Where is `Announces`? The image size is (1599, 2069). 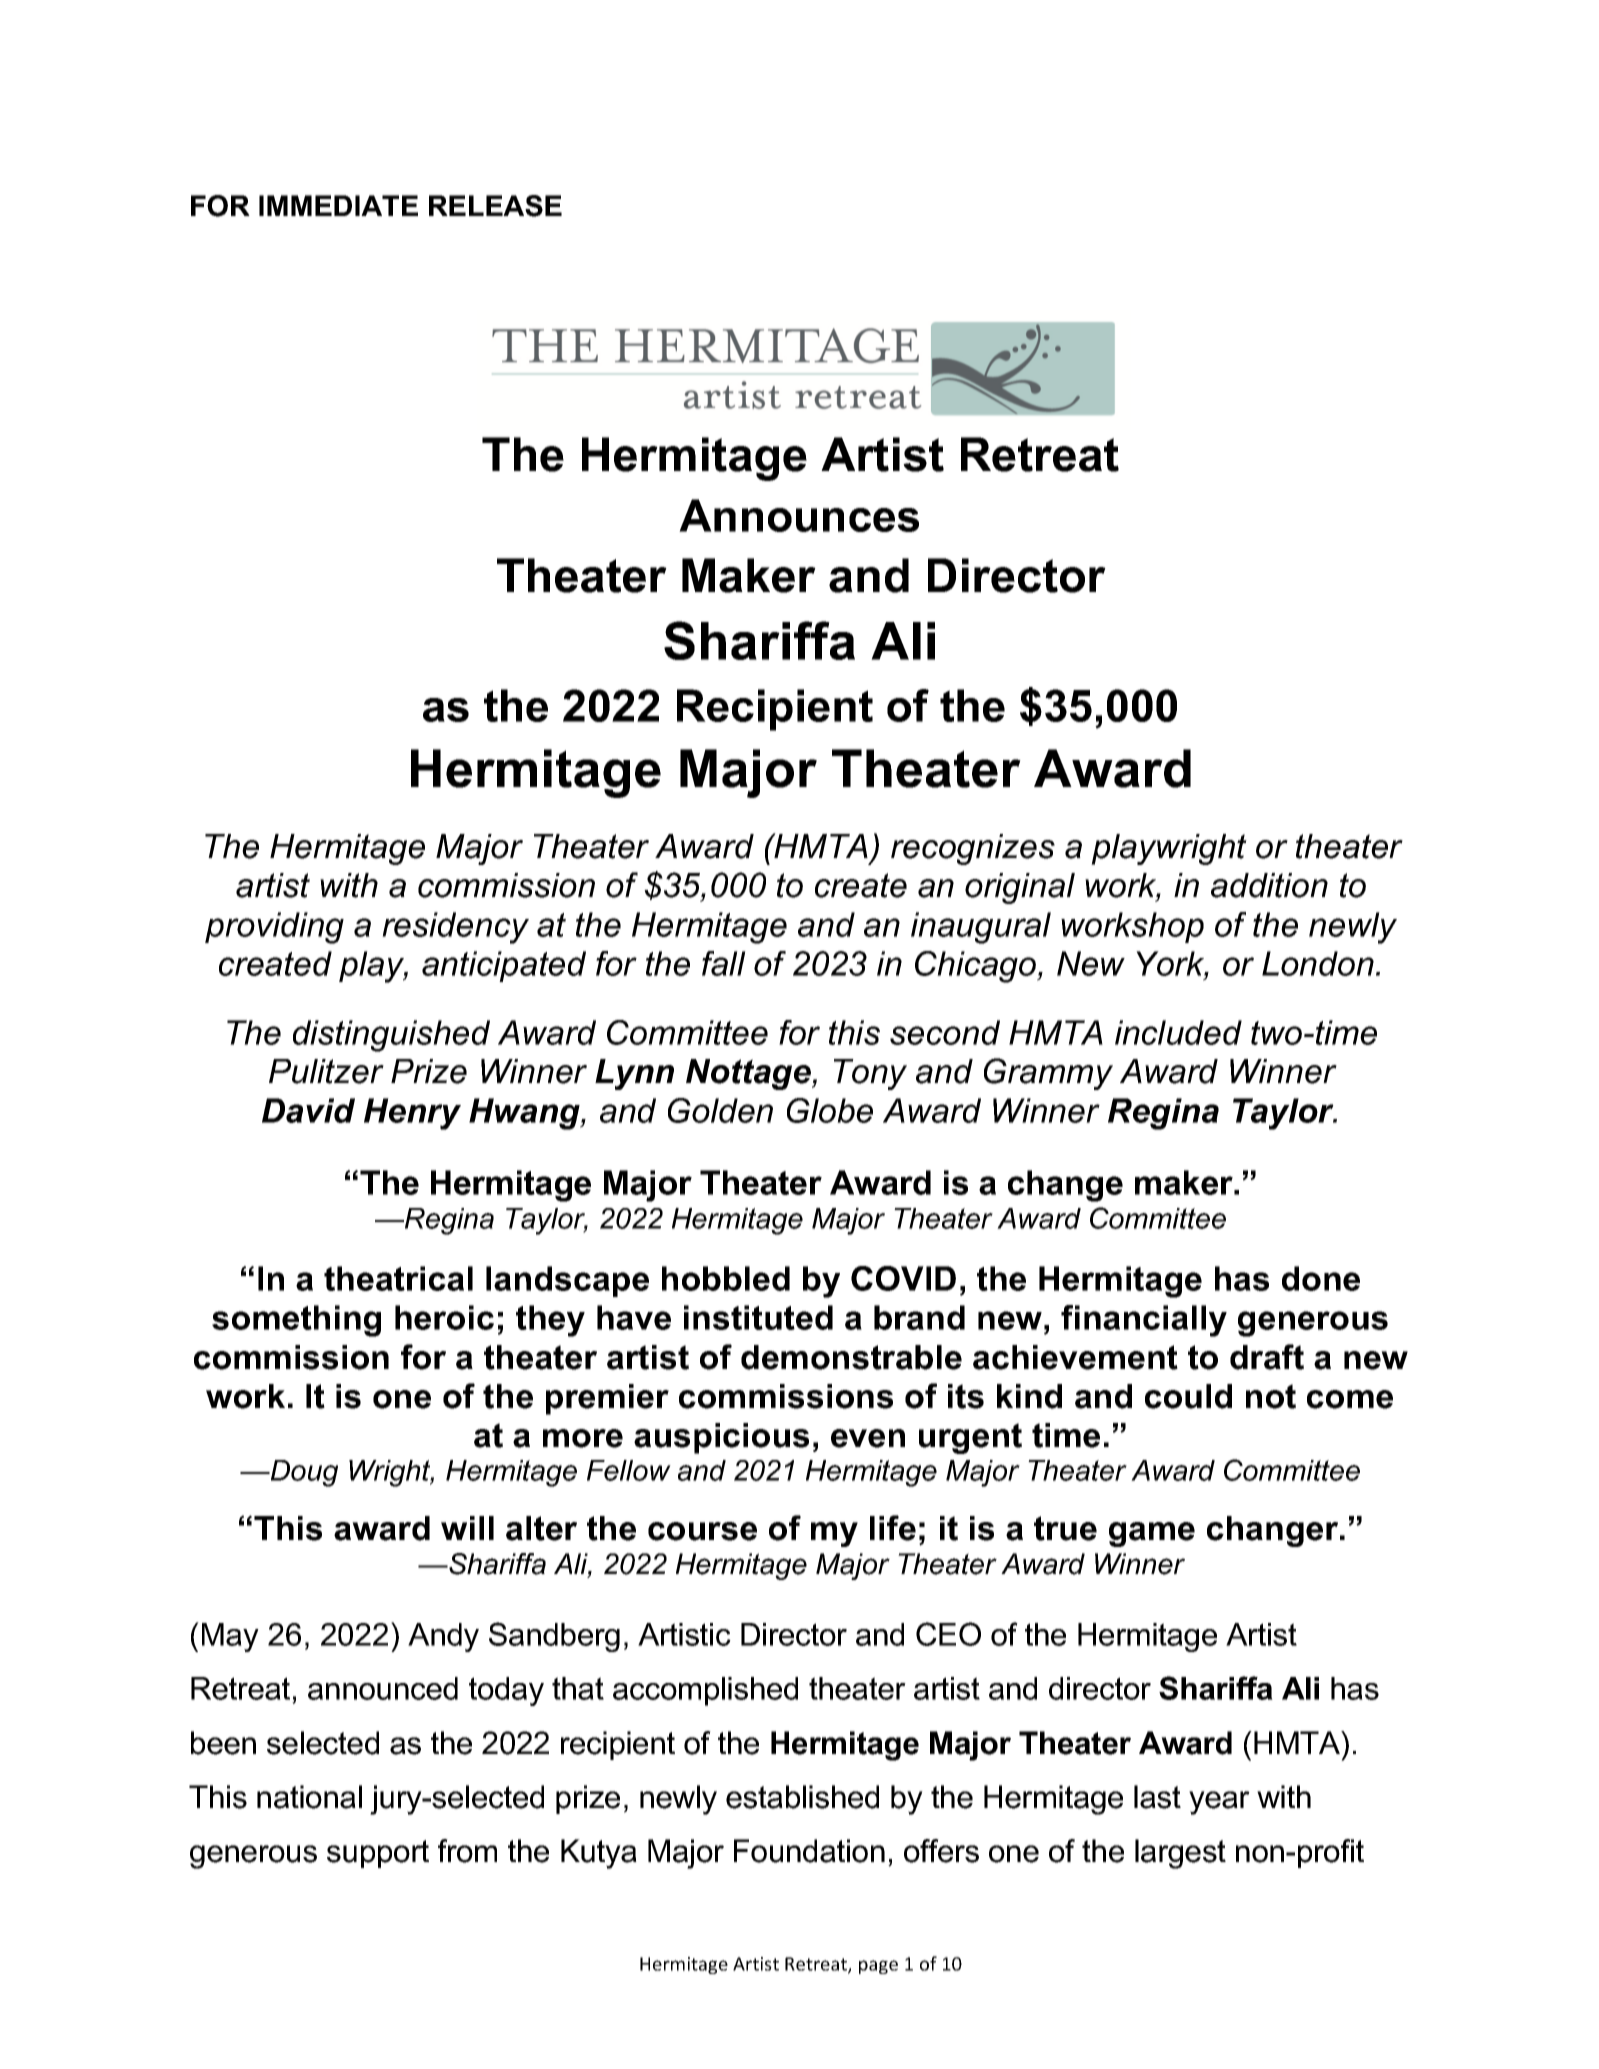 Announces is located at coordinates (799, 515).
